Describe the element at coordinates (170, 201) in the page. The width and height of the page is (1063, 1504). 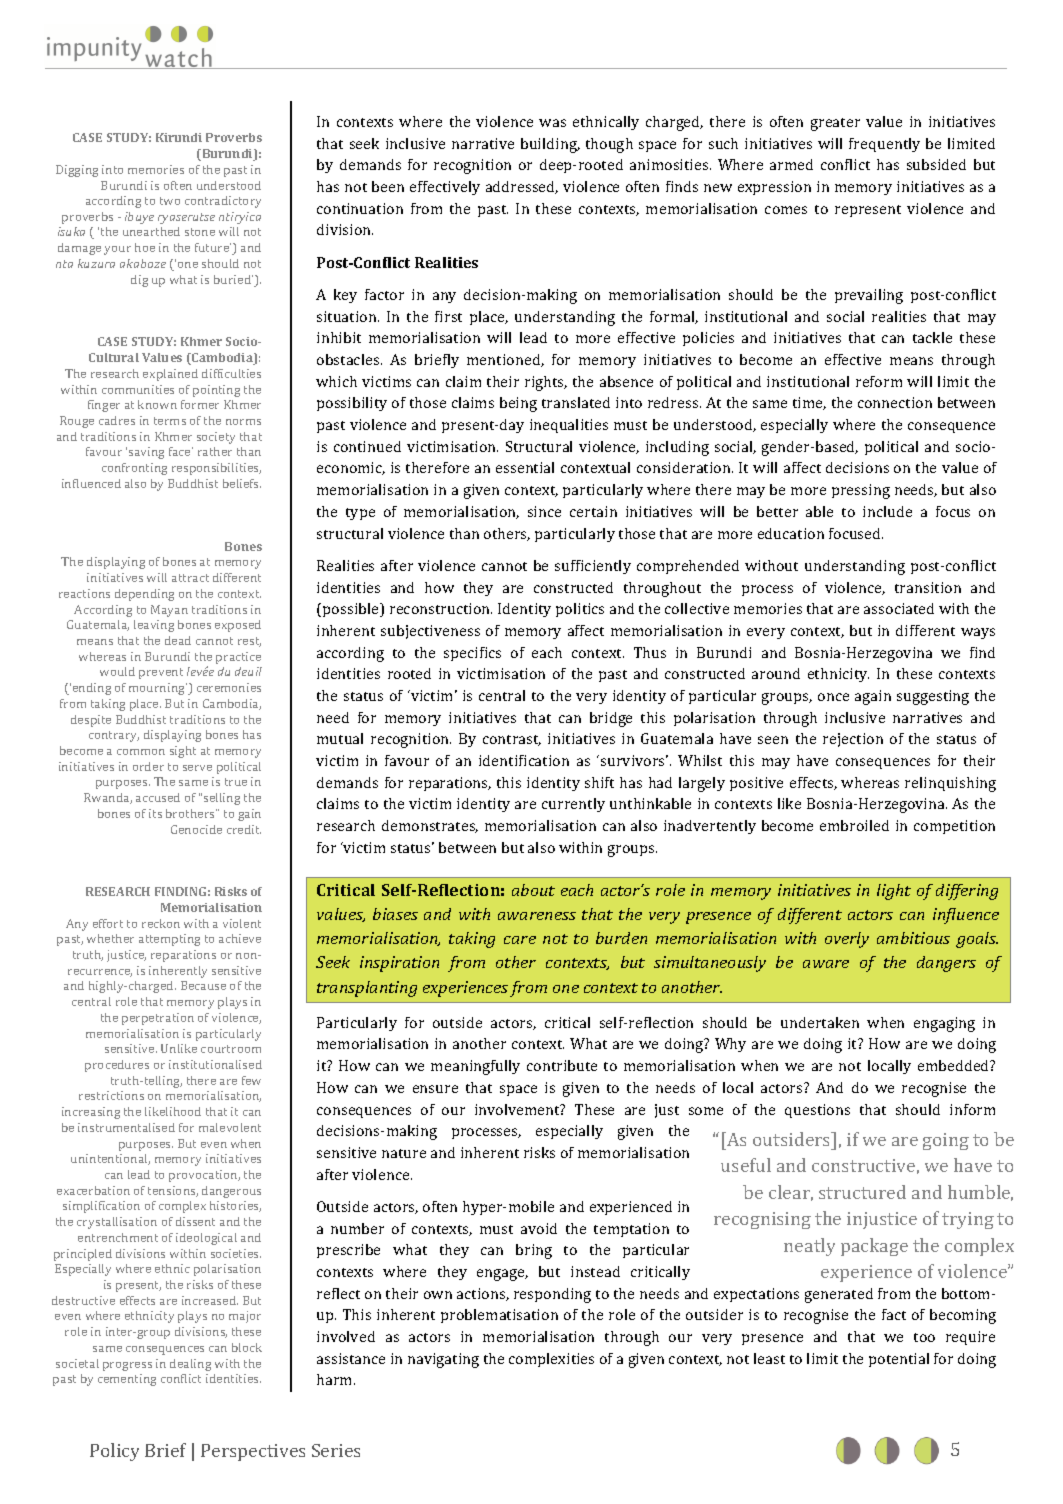
I see `two` at that location.
